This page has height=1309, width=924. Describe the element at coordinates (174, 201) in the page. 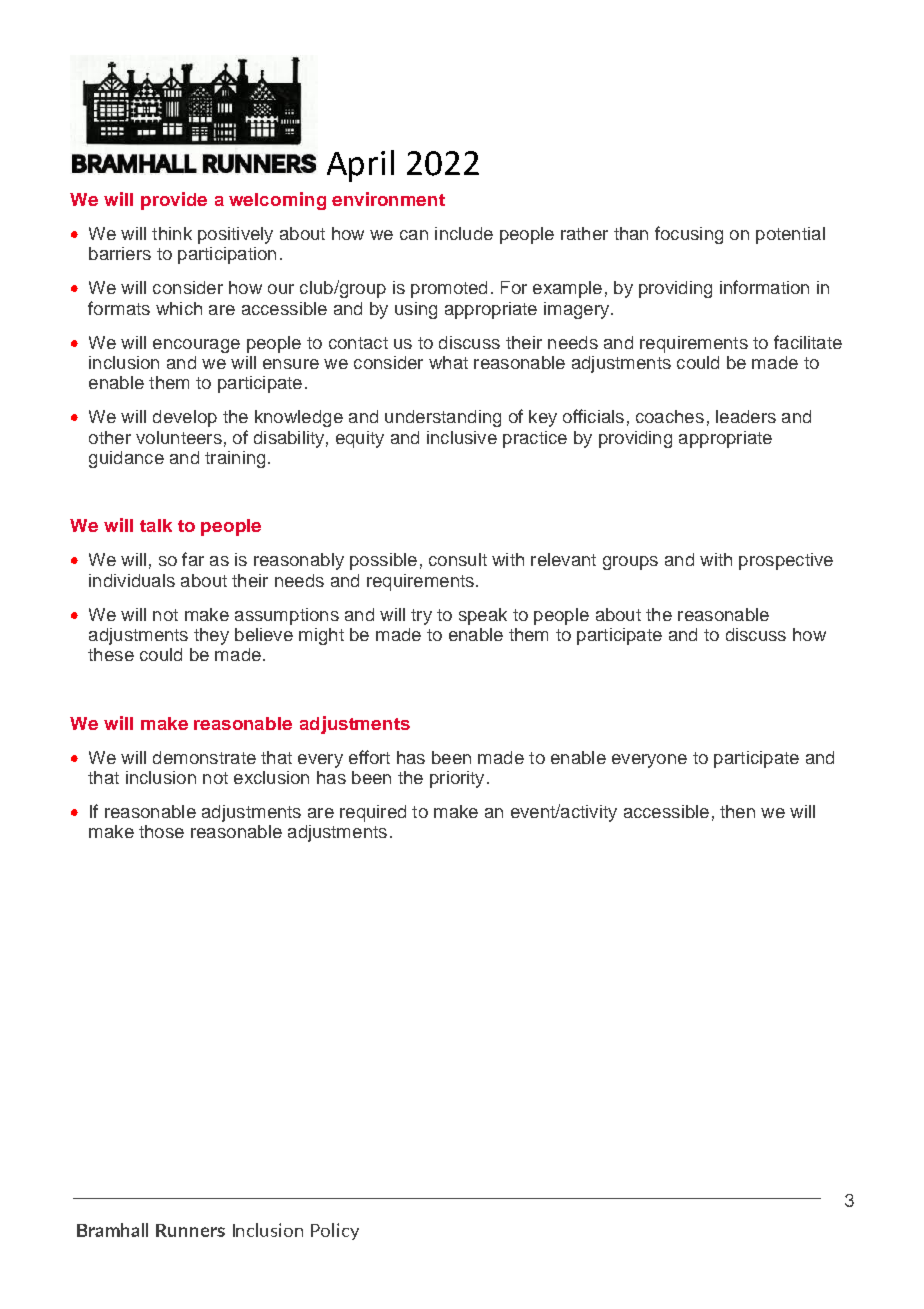

I see `provide` at that location.
